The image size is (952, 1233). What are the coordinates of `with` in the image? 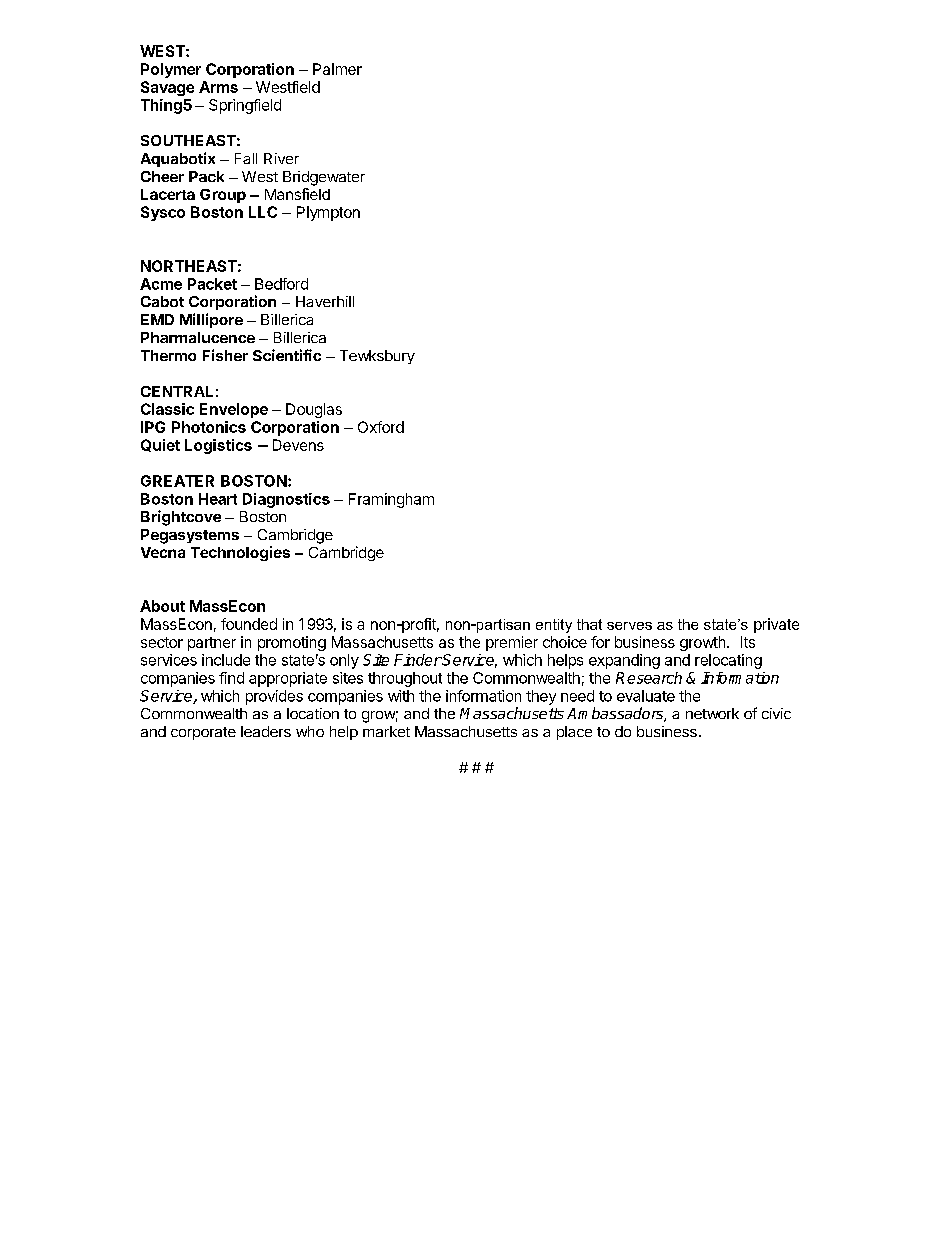 It's located at (401, 696).
